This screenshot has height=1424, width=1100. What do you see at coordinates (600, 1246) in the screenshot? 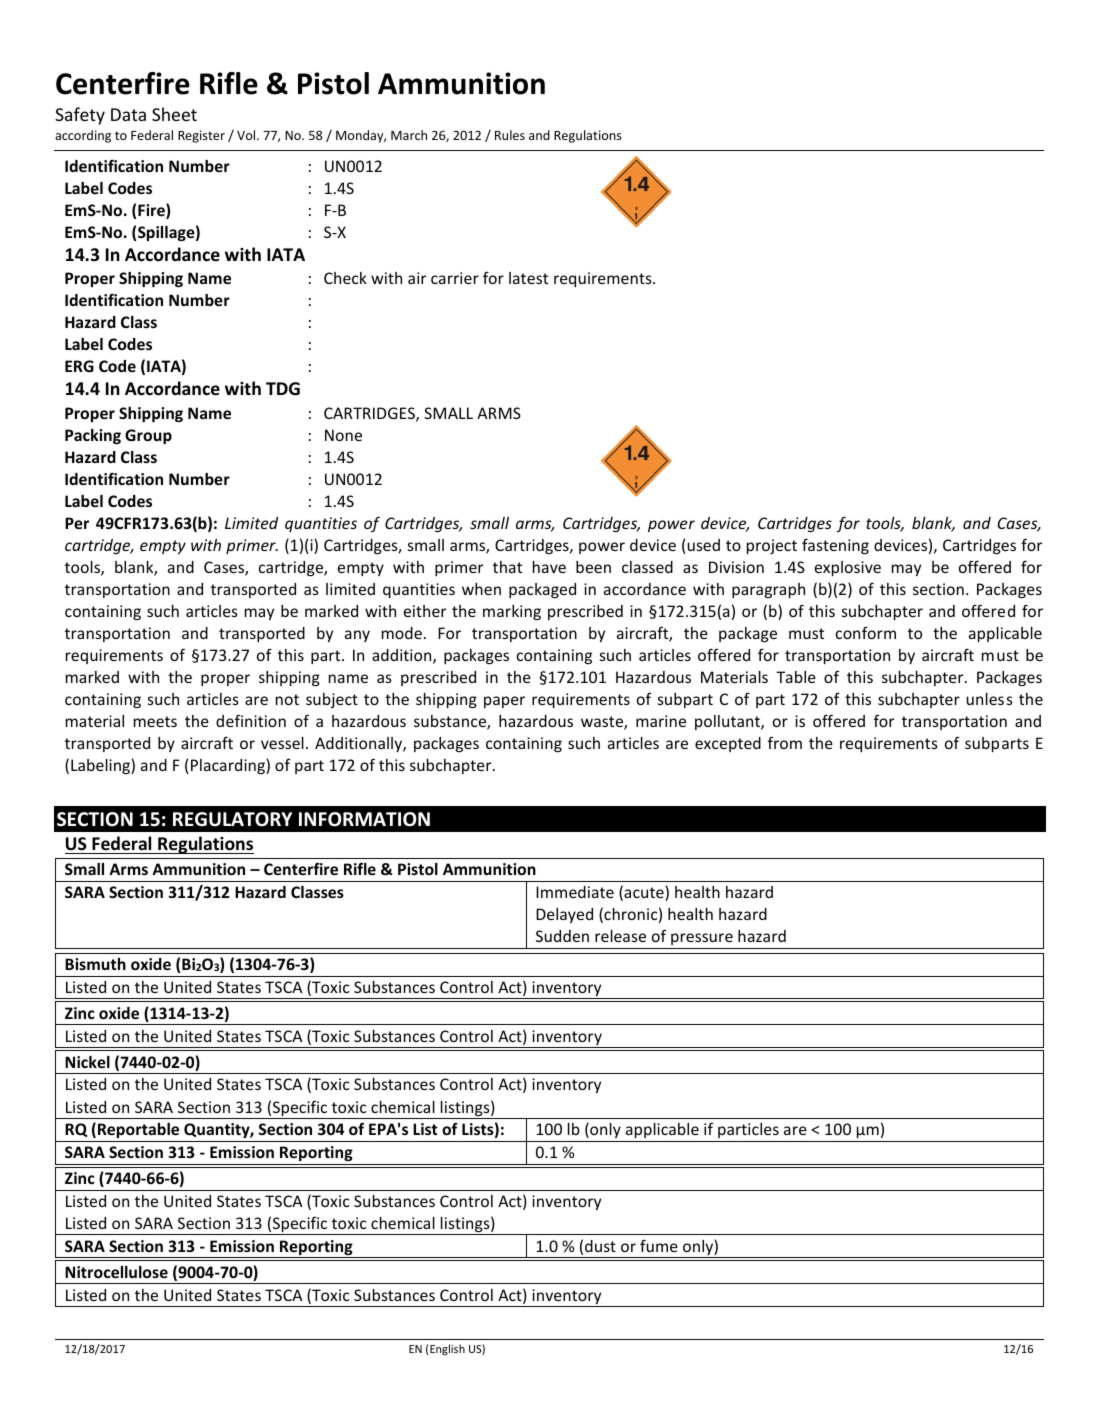
I see `dust` at bounding box center [600, 1246].
